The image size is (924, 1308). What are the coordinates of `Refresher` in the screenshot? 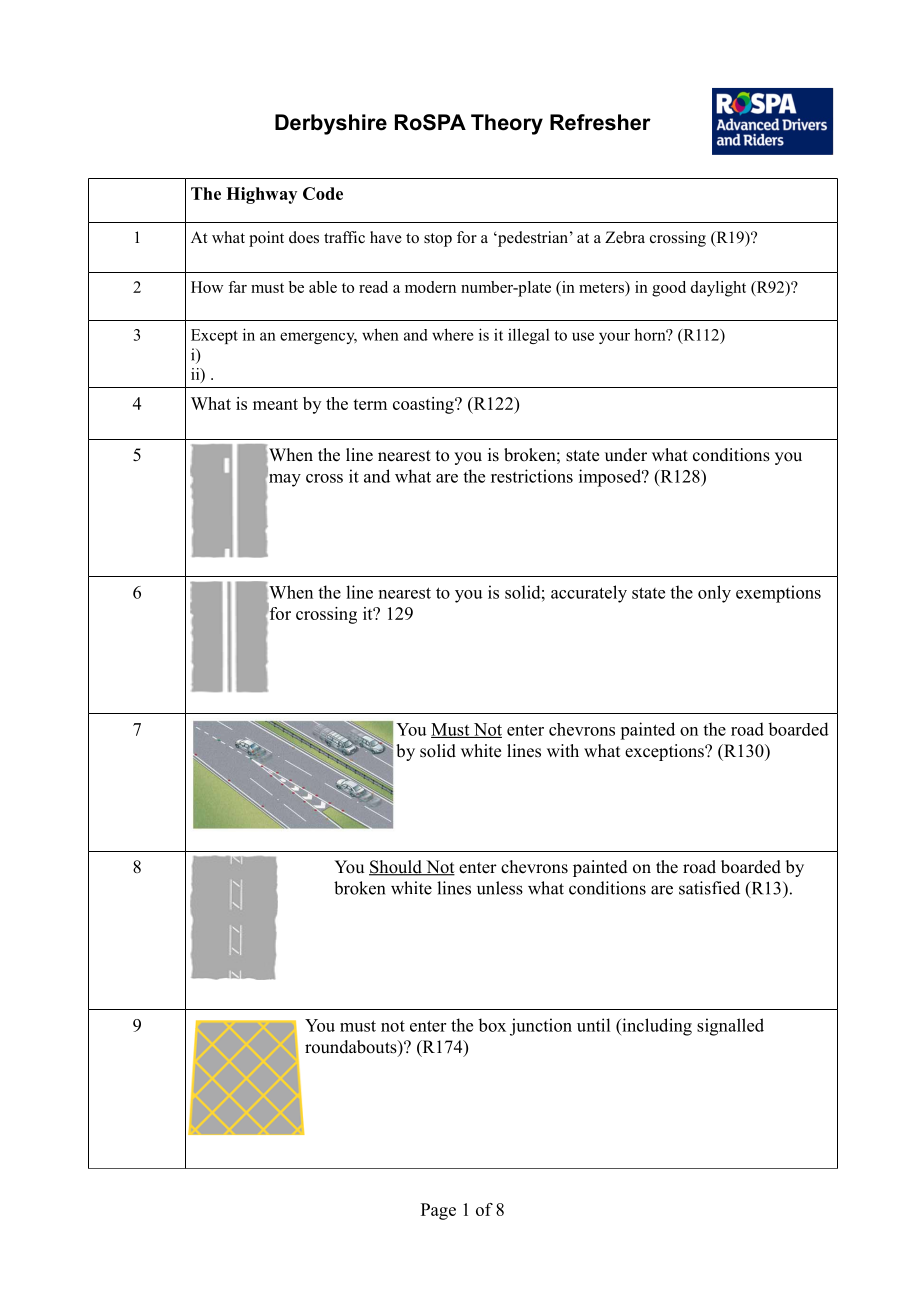 It's located at (600, 122).
